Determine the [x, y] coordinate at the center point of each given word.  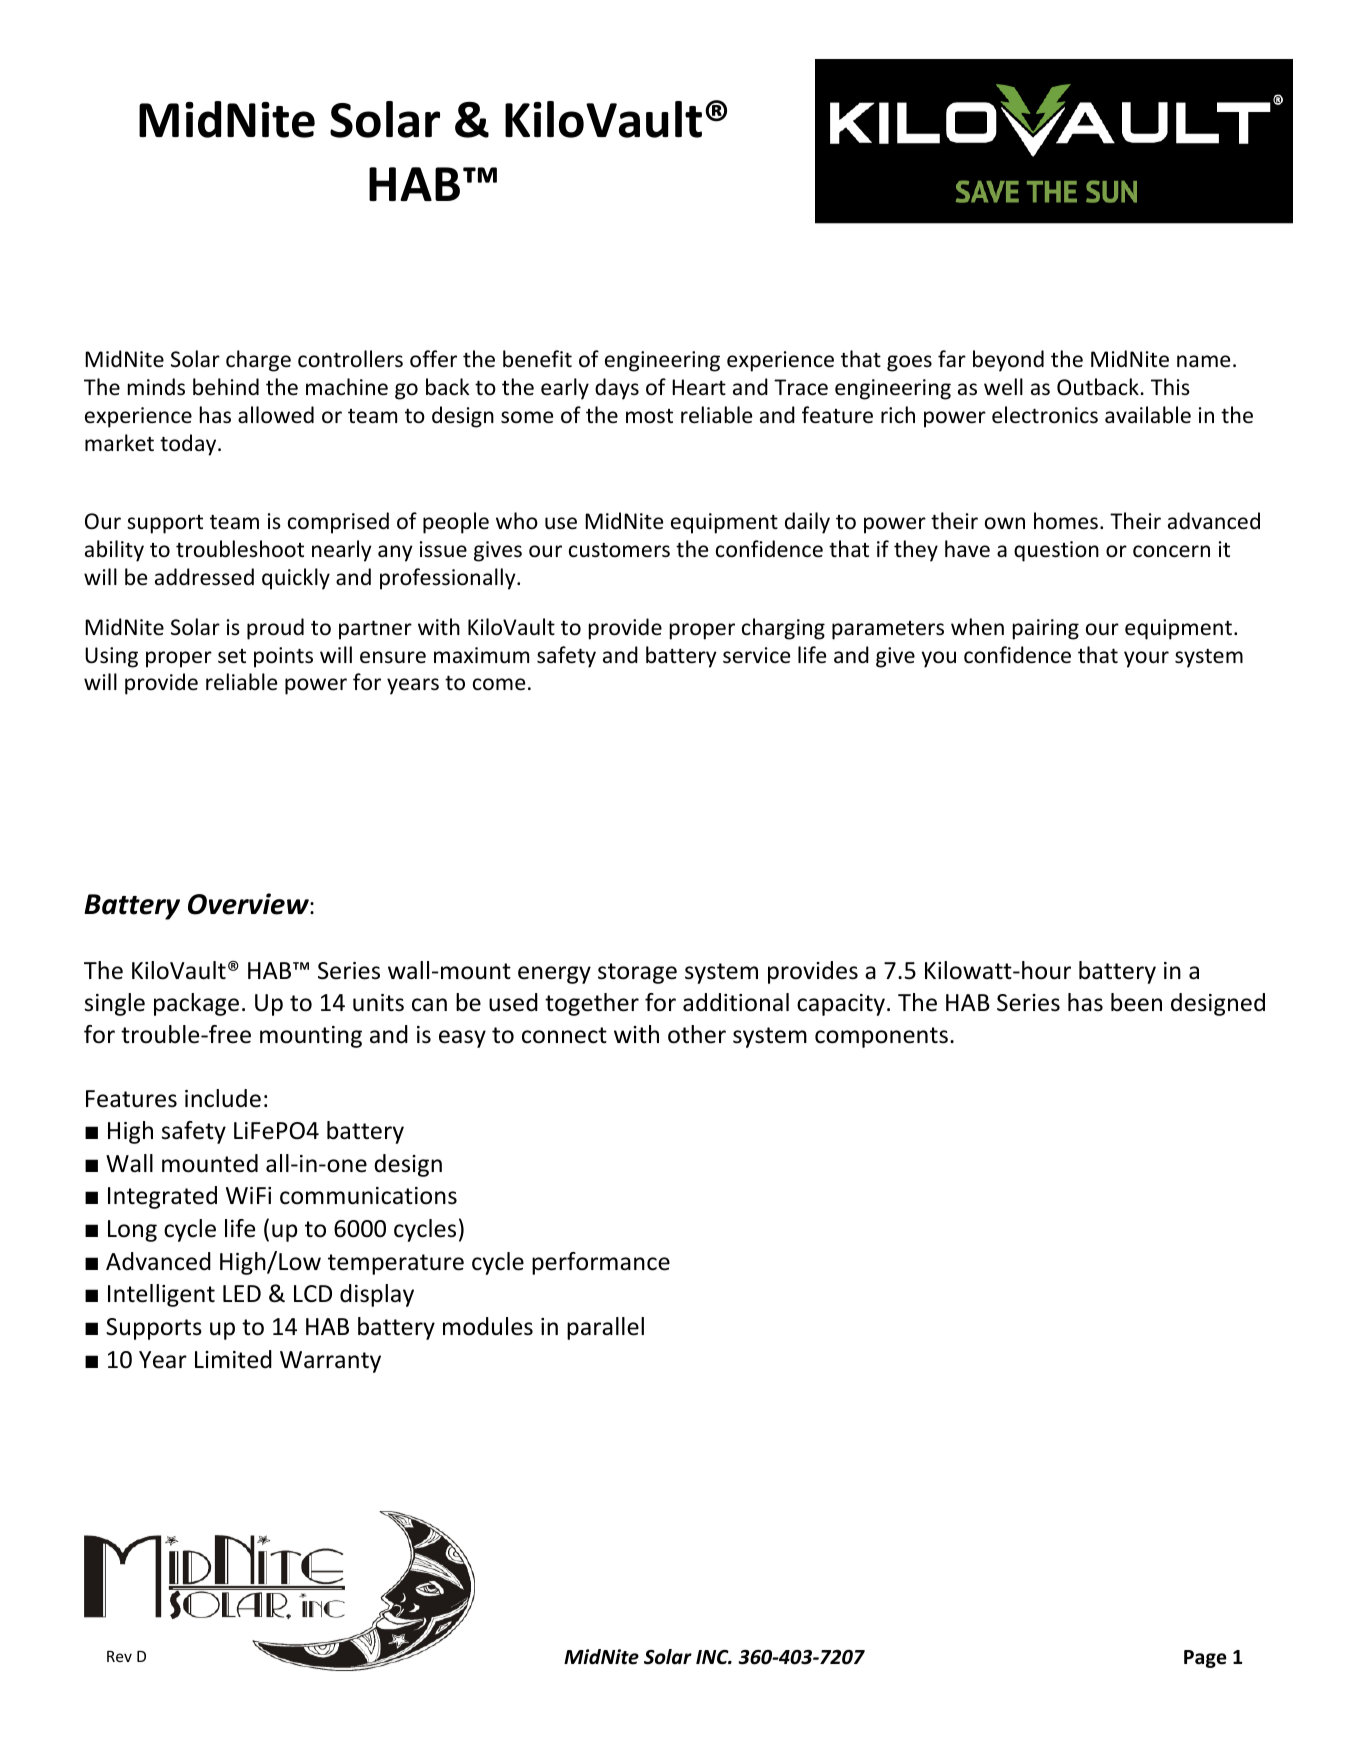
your [1146, 659]
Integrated [162, 1197]
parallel [605, 1328]
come [499, 684]
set [232, 656]
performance [601, 1263]
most [649, 416]
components [881, 1037]
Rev [119, 1656]
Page [1205, 1659]
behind [226, 387]
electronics [1045, 415]
